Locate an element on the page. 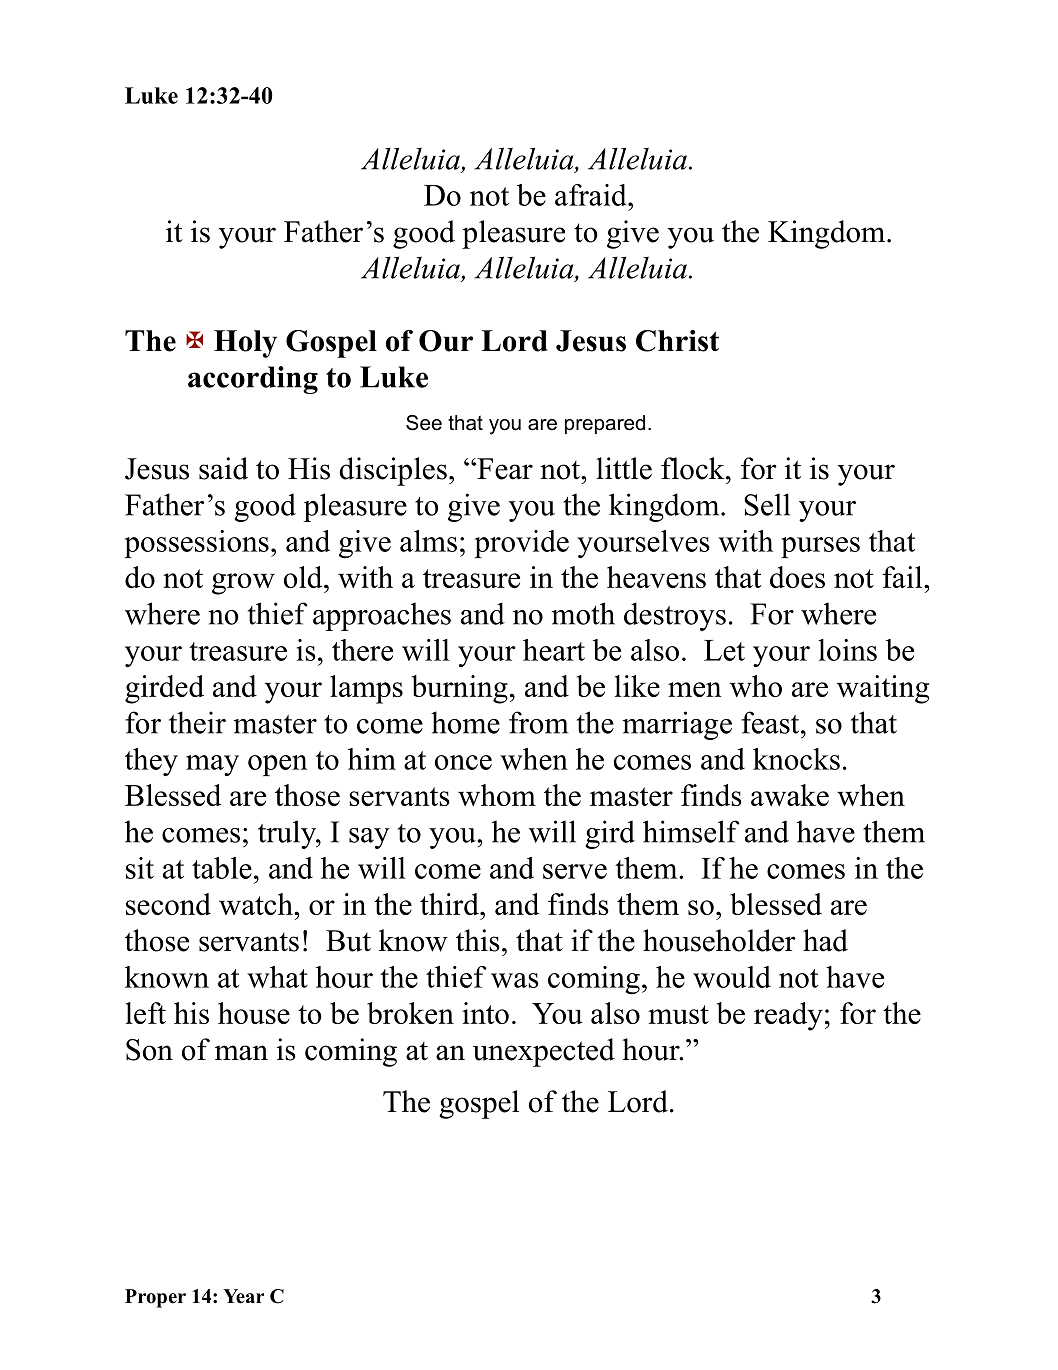  Year is located at coordinates (243, 1296).
